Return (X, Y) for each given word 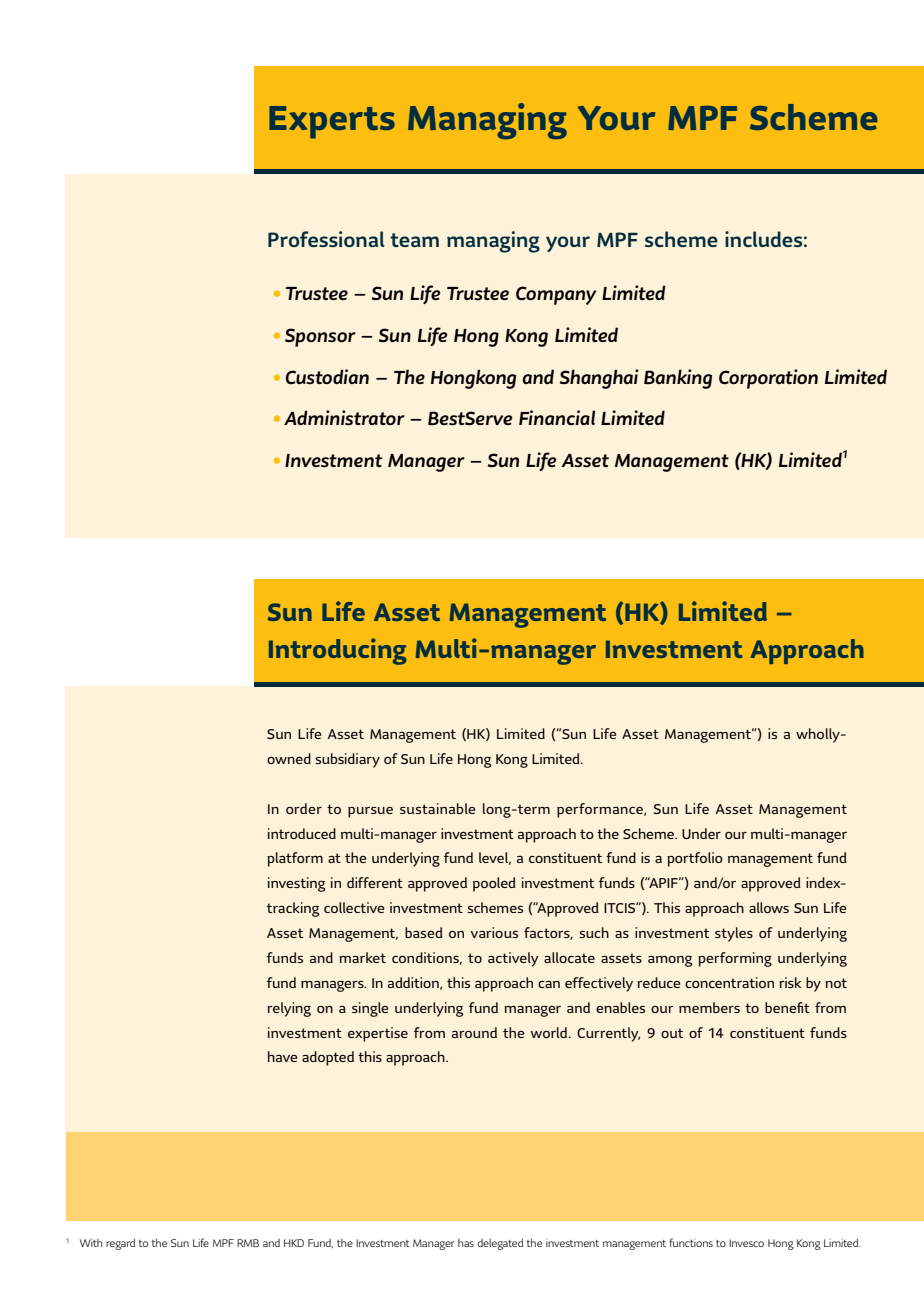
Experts (332, 122)
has (466, 1243)
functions (691, 1242)
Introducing (338, 651)
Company (556, 295)
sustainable (438, 808)
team (414, 240)
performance (601, 810)
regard (120, 1244)
